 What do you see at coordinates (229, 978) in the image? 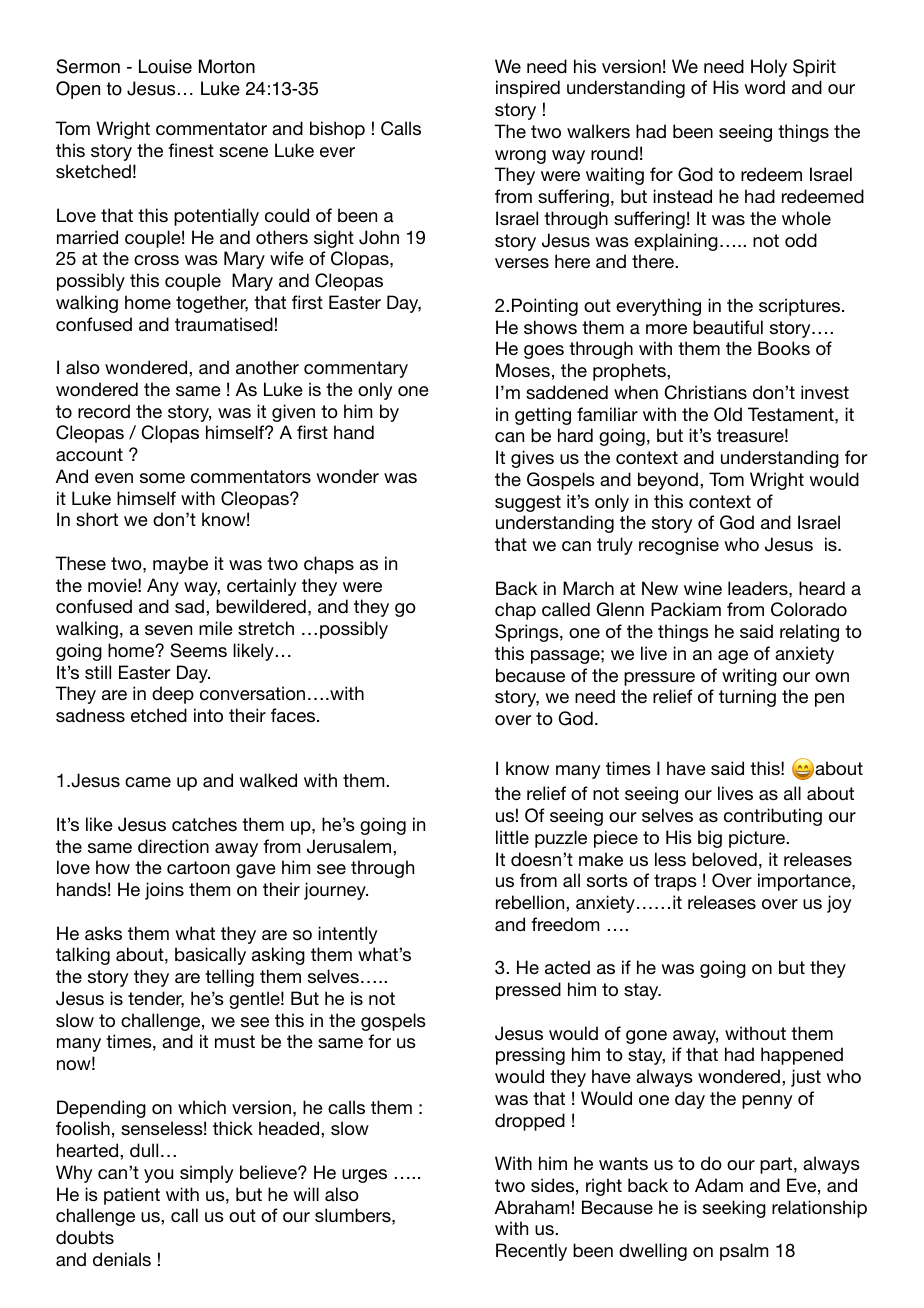
I see `telling` at bounding box center [229, 978].
